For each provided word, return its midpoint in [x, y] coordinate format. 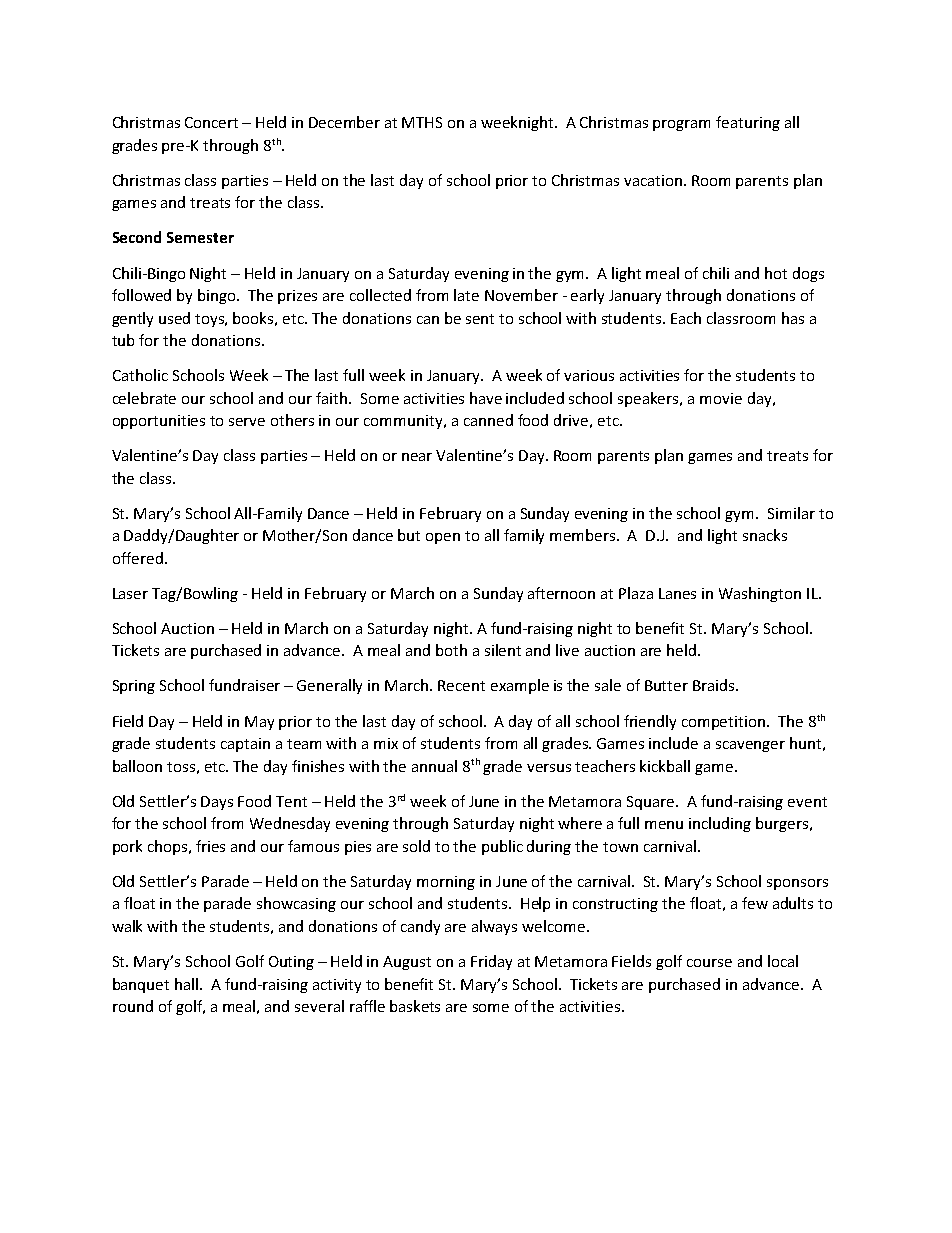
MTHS [422, 122]
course [709, 963]
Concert [211, 122]
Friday [491, 962]
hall [188, 984]
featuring [748, 123]
